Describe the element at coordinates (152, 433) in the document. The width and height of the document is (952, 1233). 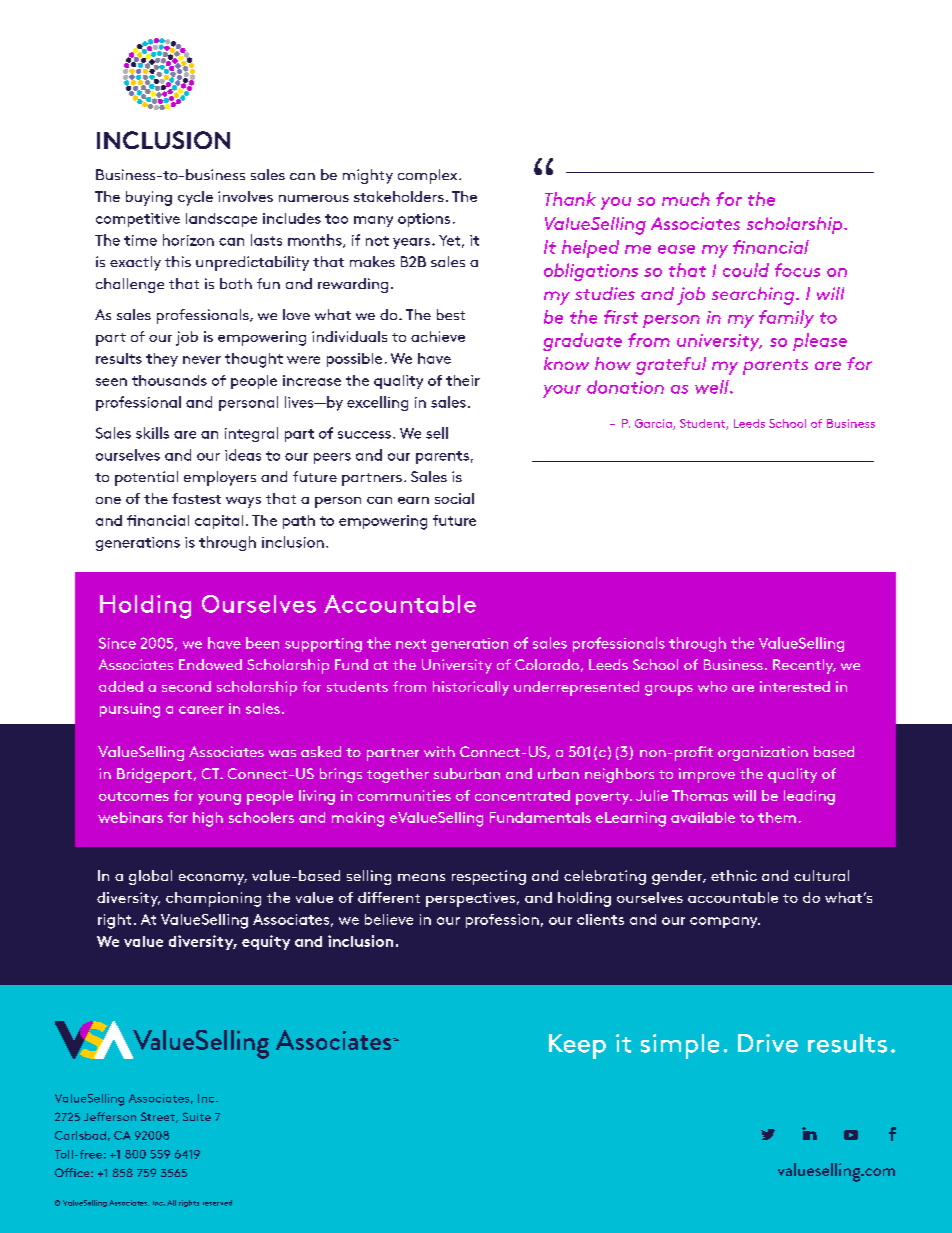
I see `skills` at that location.
